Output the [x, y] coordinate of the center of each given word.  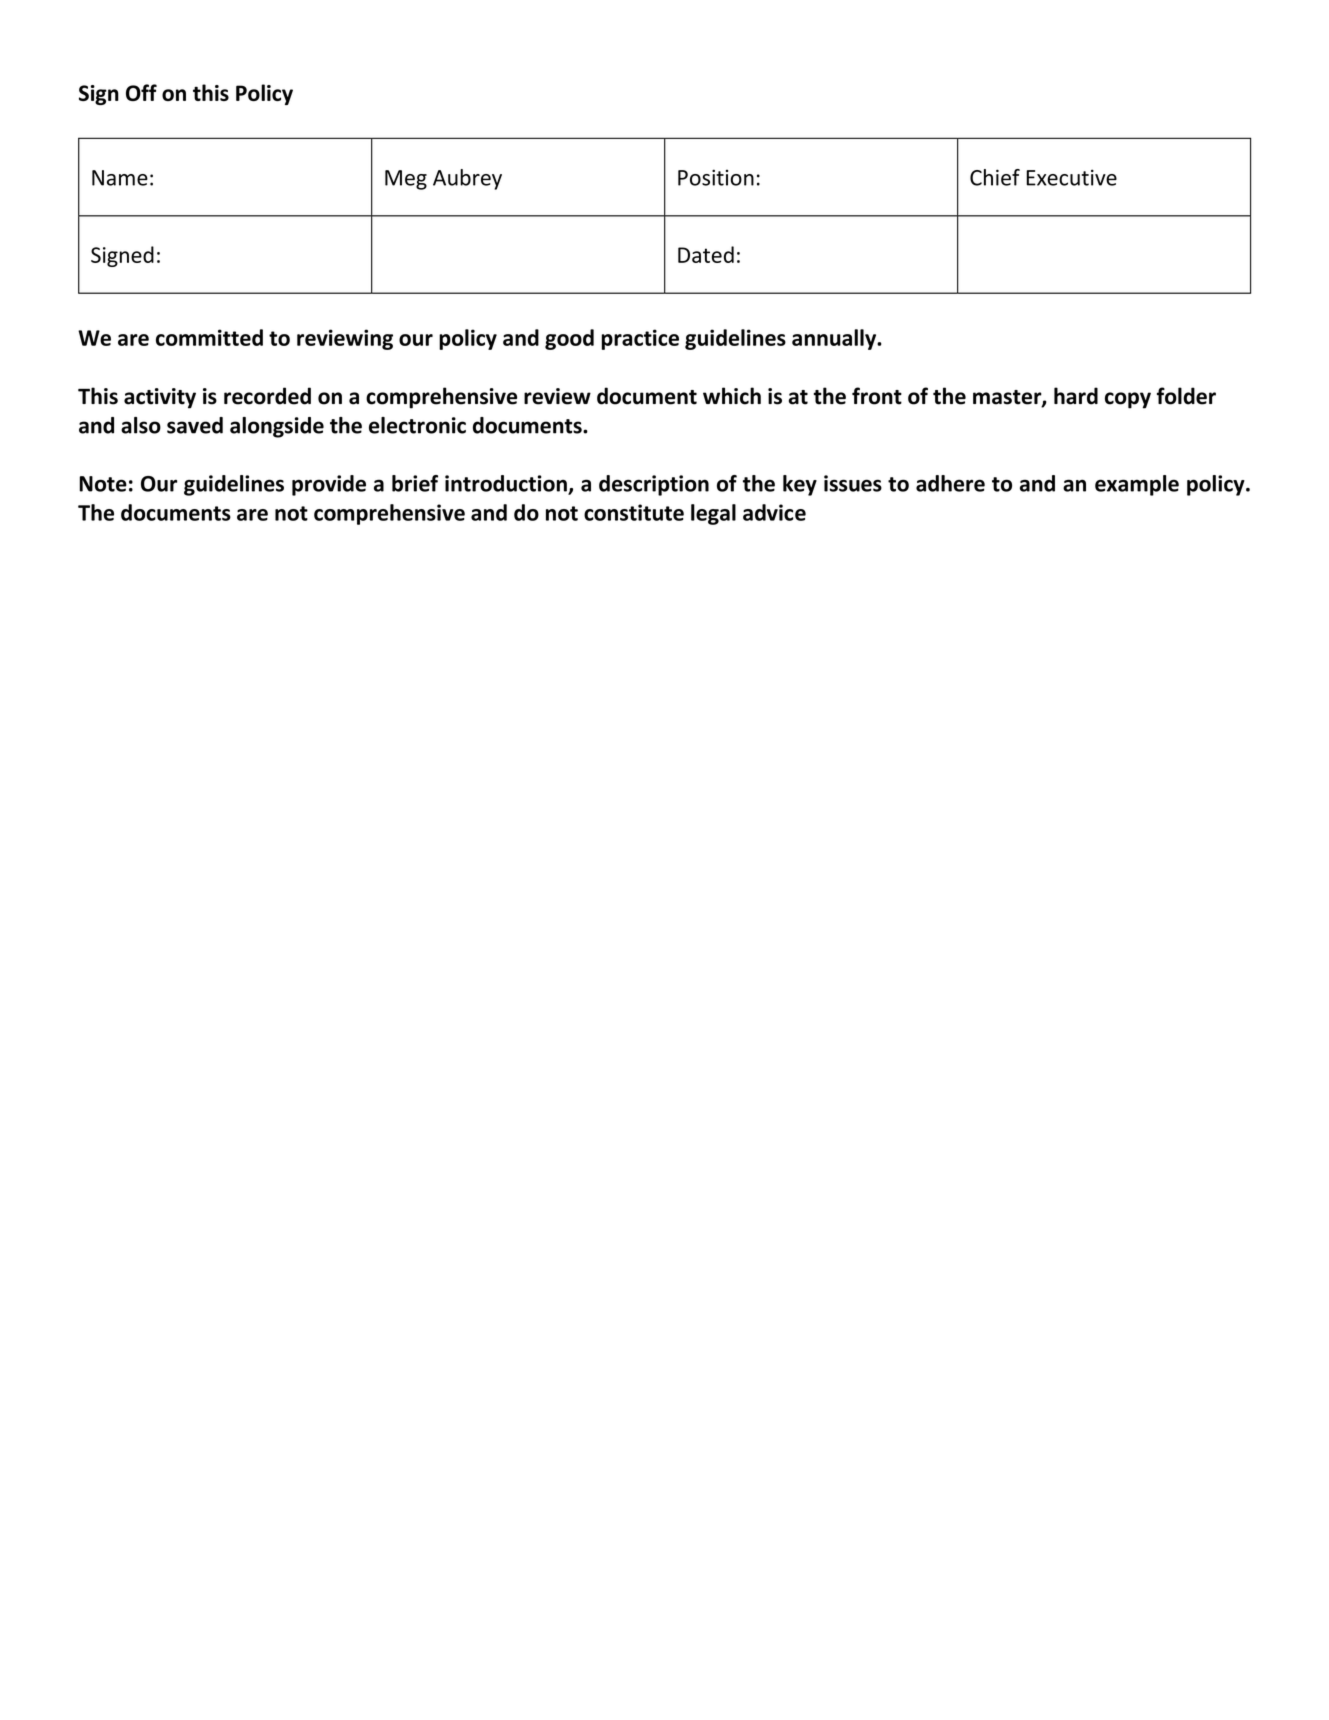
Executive [1071, 177]
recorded [267, 396]
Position [716, 177]
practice [640, 339]
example [1137, 485]
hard [1076, 396]
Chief [995, 177]
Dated [706, 254]
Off [141, 92]
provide [329, 485]
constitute [634, 512]
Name [120, 178]
